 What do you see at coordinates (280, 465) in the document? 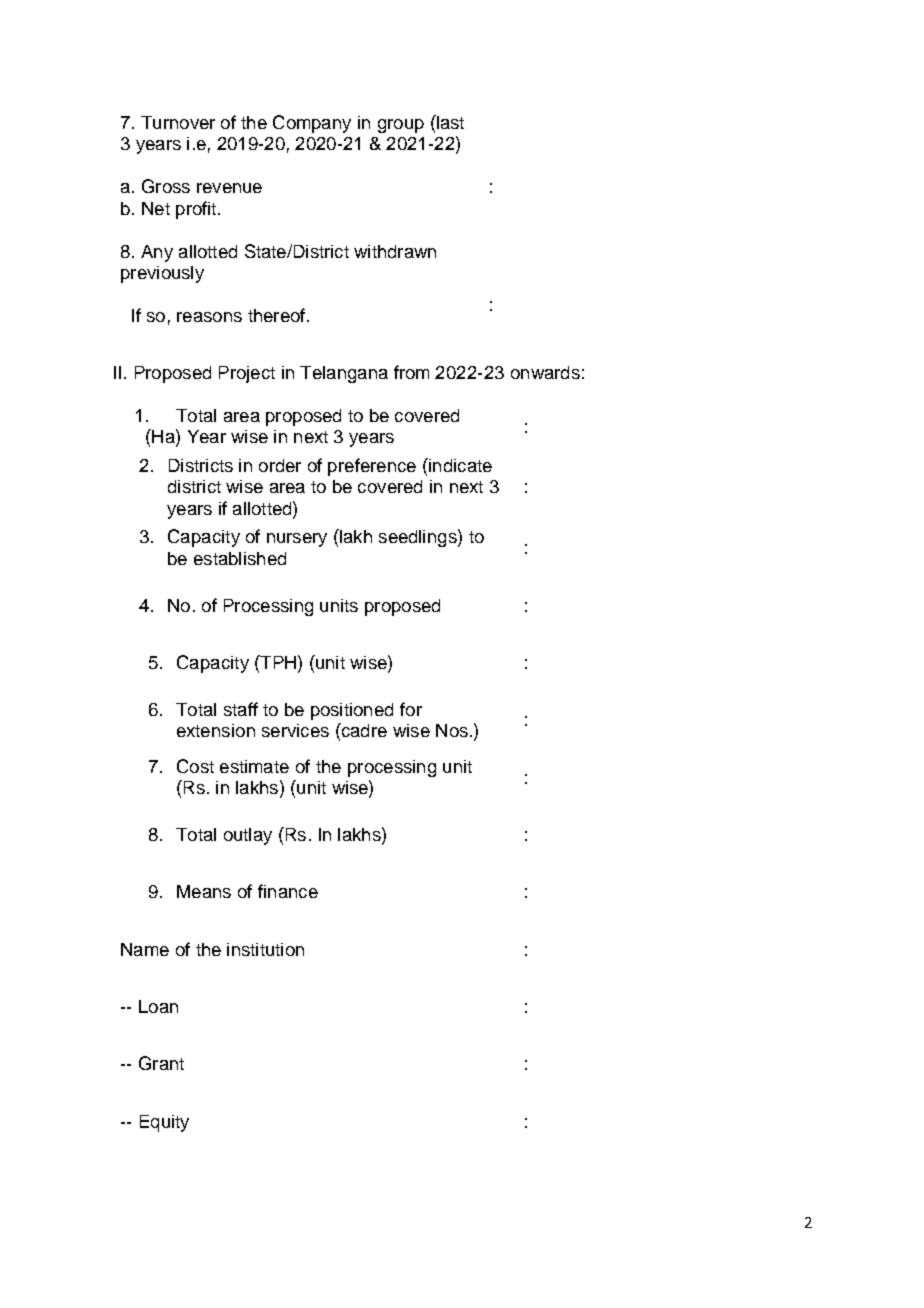
I see `order` at bounding box center [280, 465].
